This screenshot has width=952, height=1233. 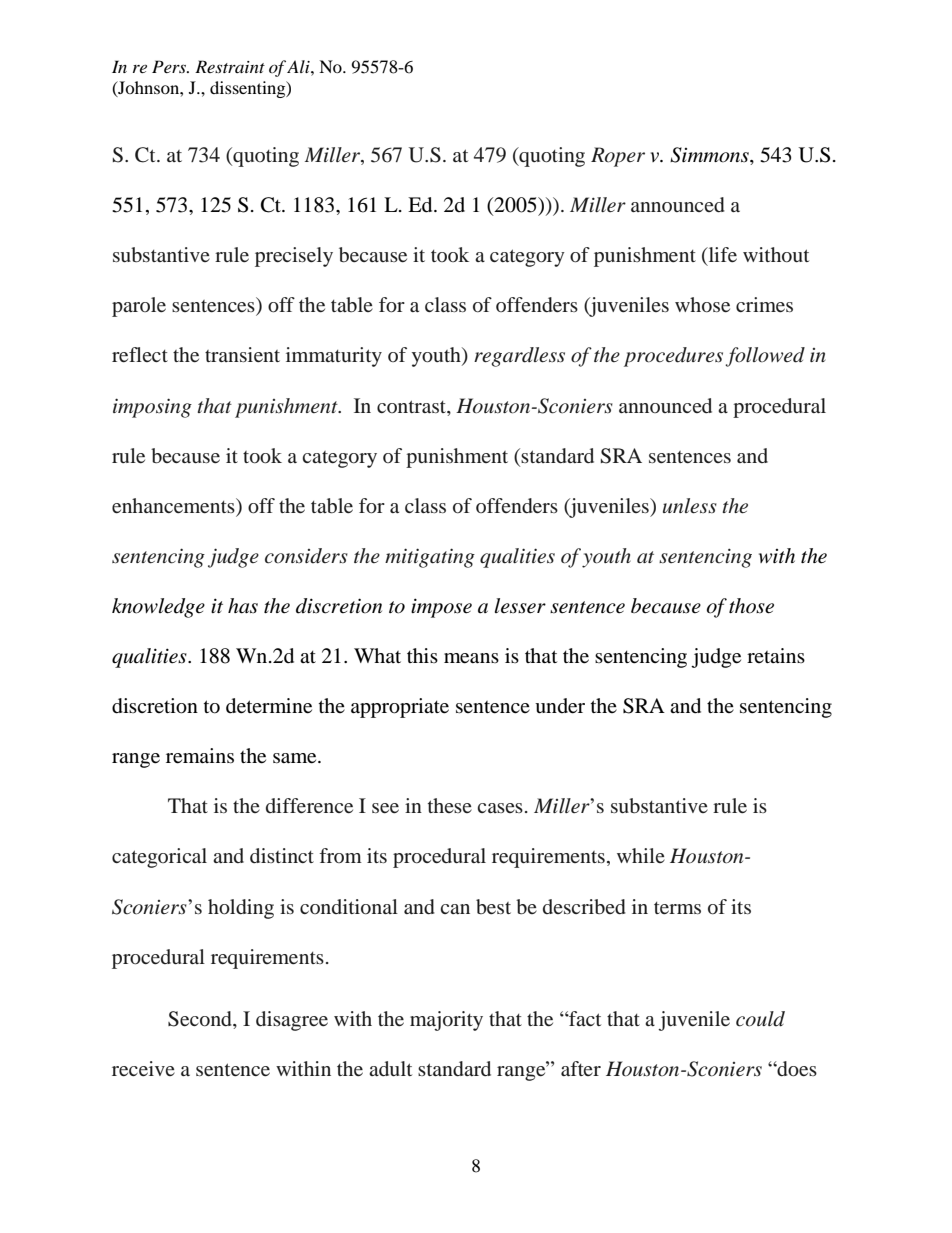 I want to click on has, so click(x=243, y=606).
